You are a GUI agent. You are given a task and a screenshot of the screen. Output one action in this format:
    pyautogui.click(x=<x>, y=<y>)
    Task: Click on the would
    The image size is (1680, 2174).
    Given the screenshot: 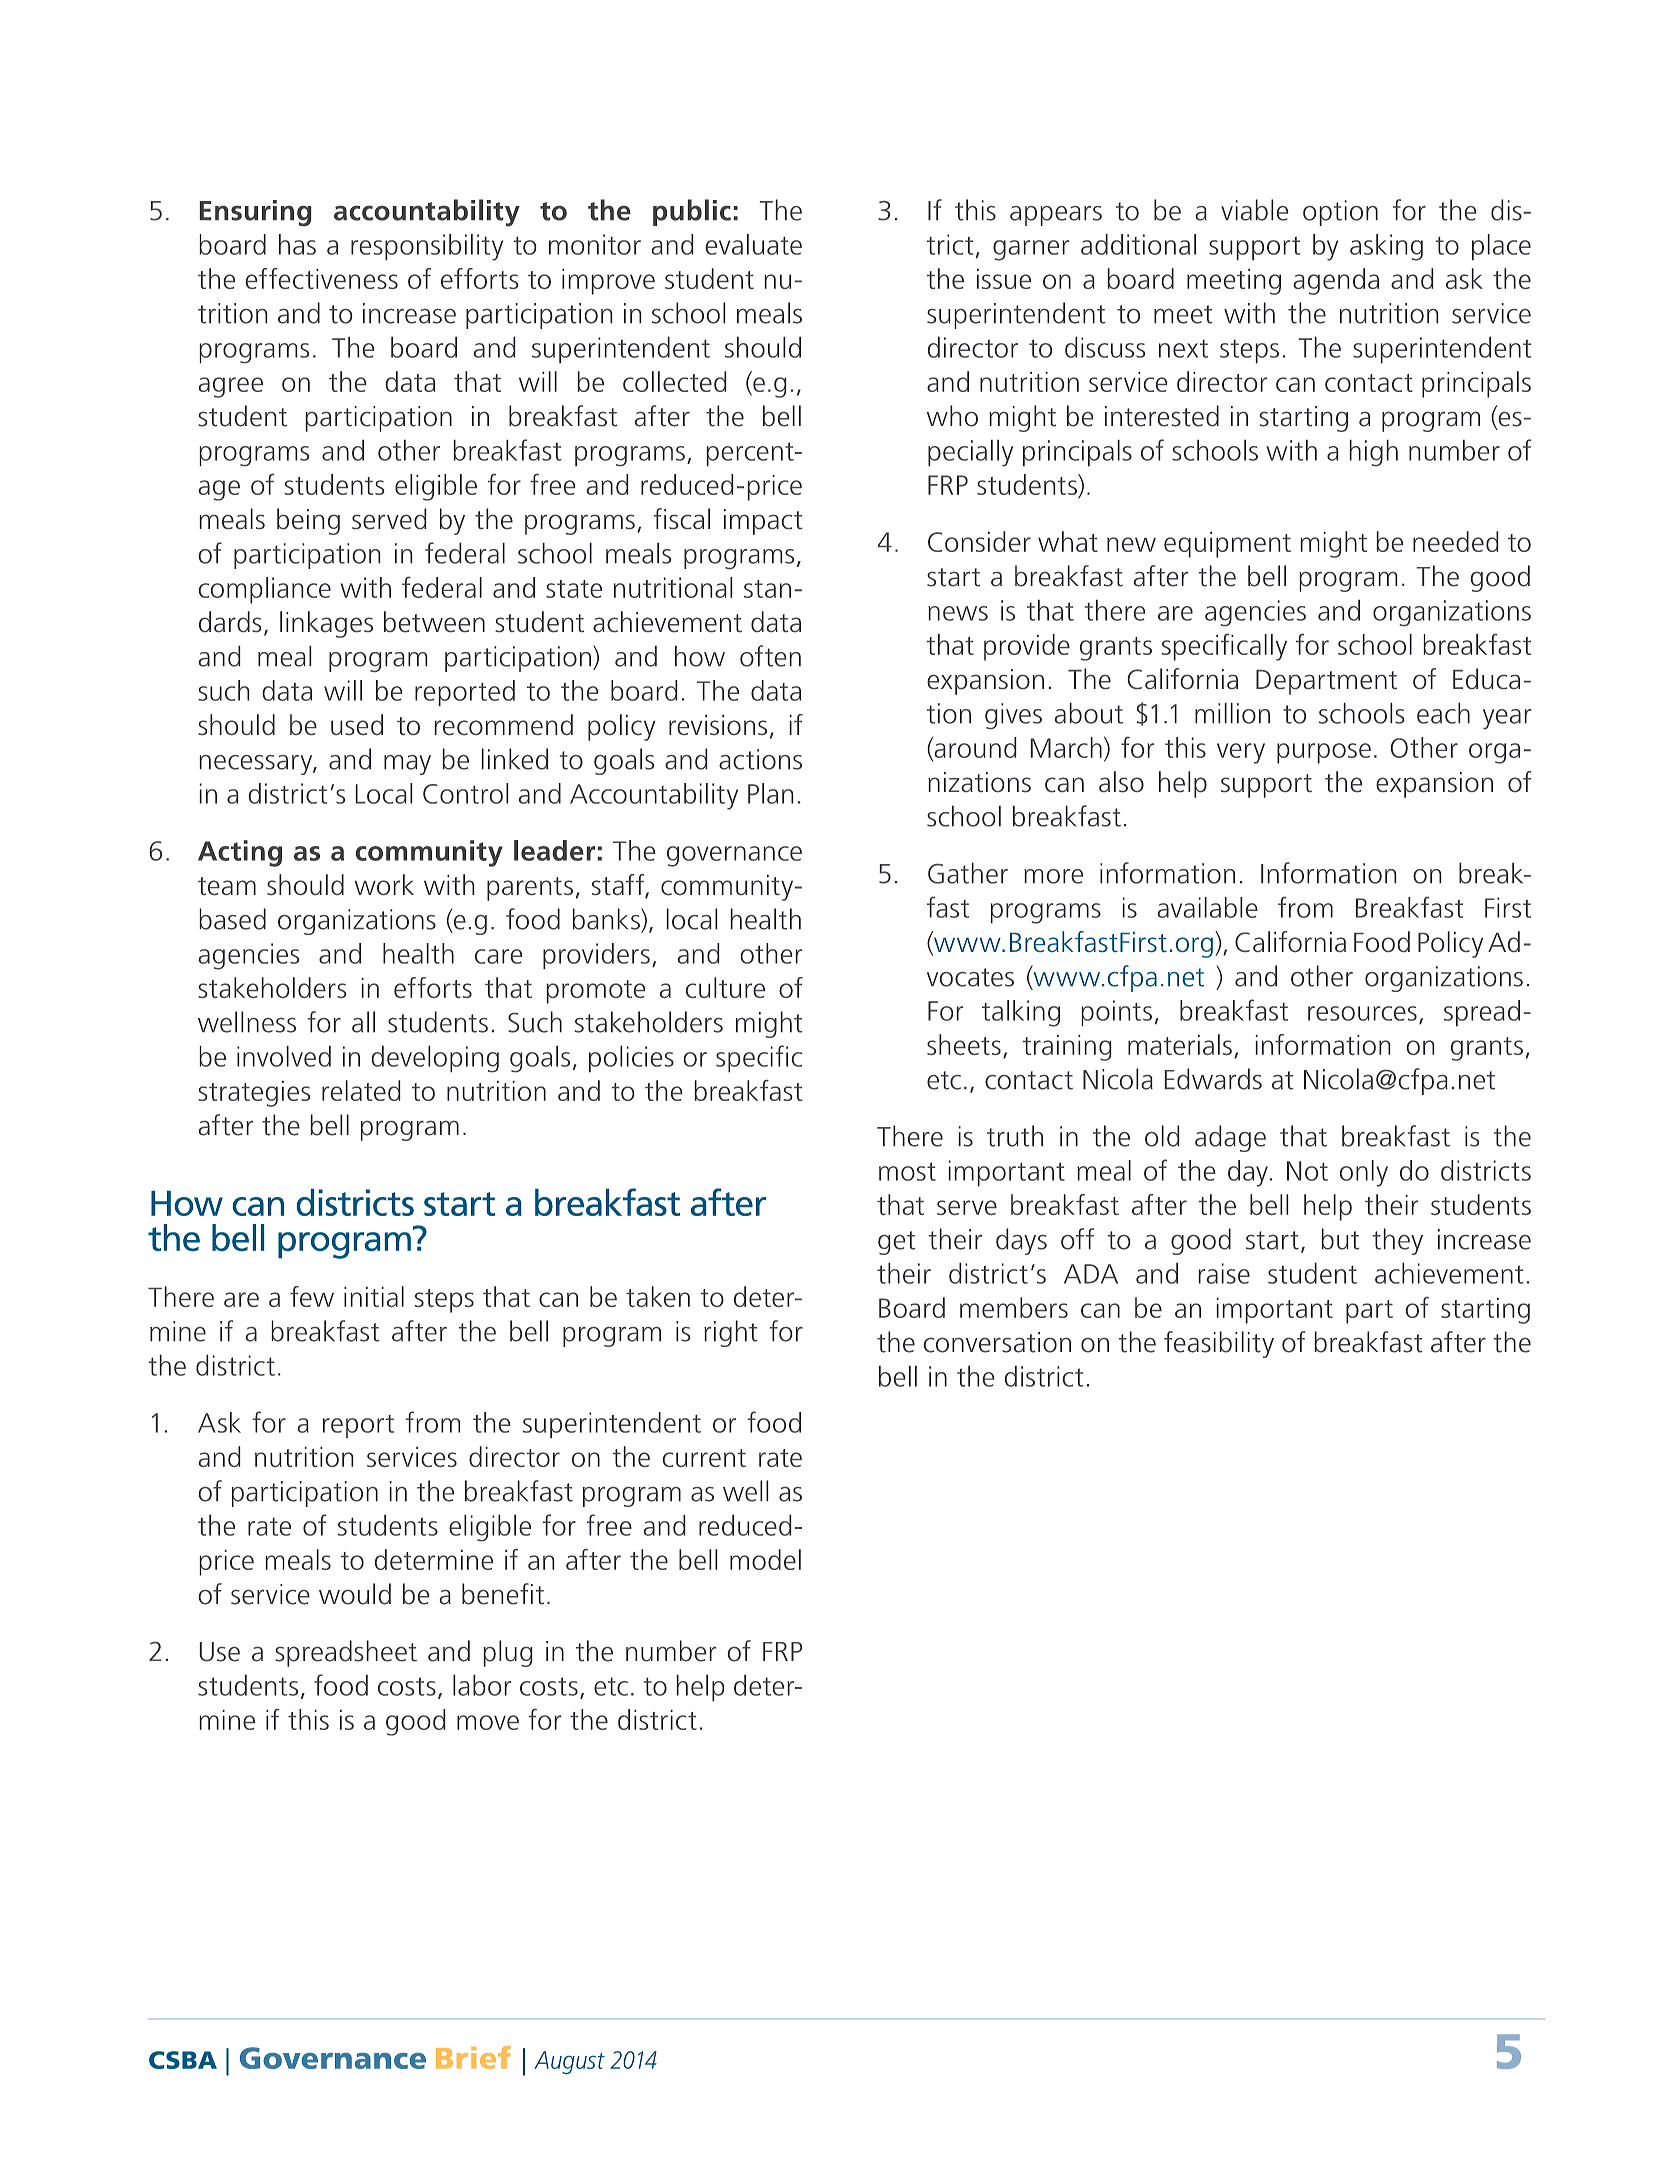 What is the action you would take?
    pyautogui.click(x=355, y=1594)
